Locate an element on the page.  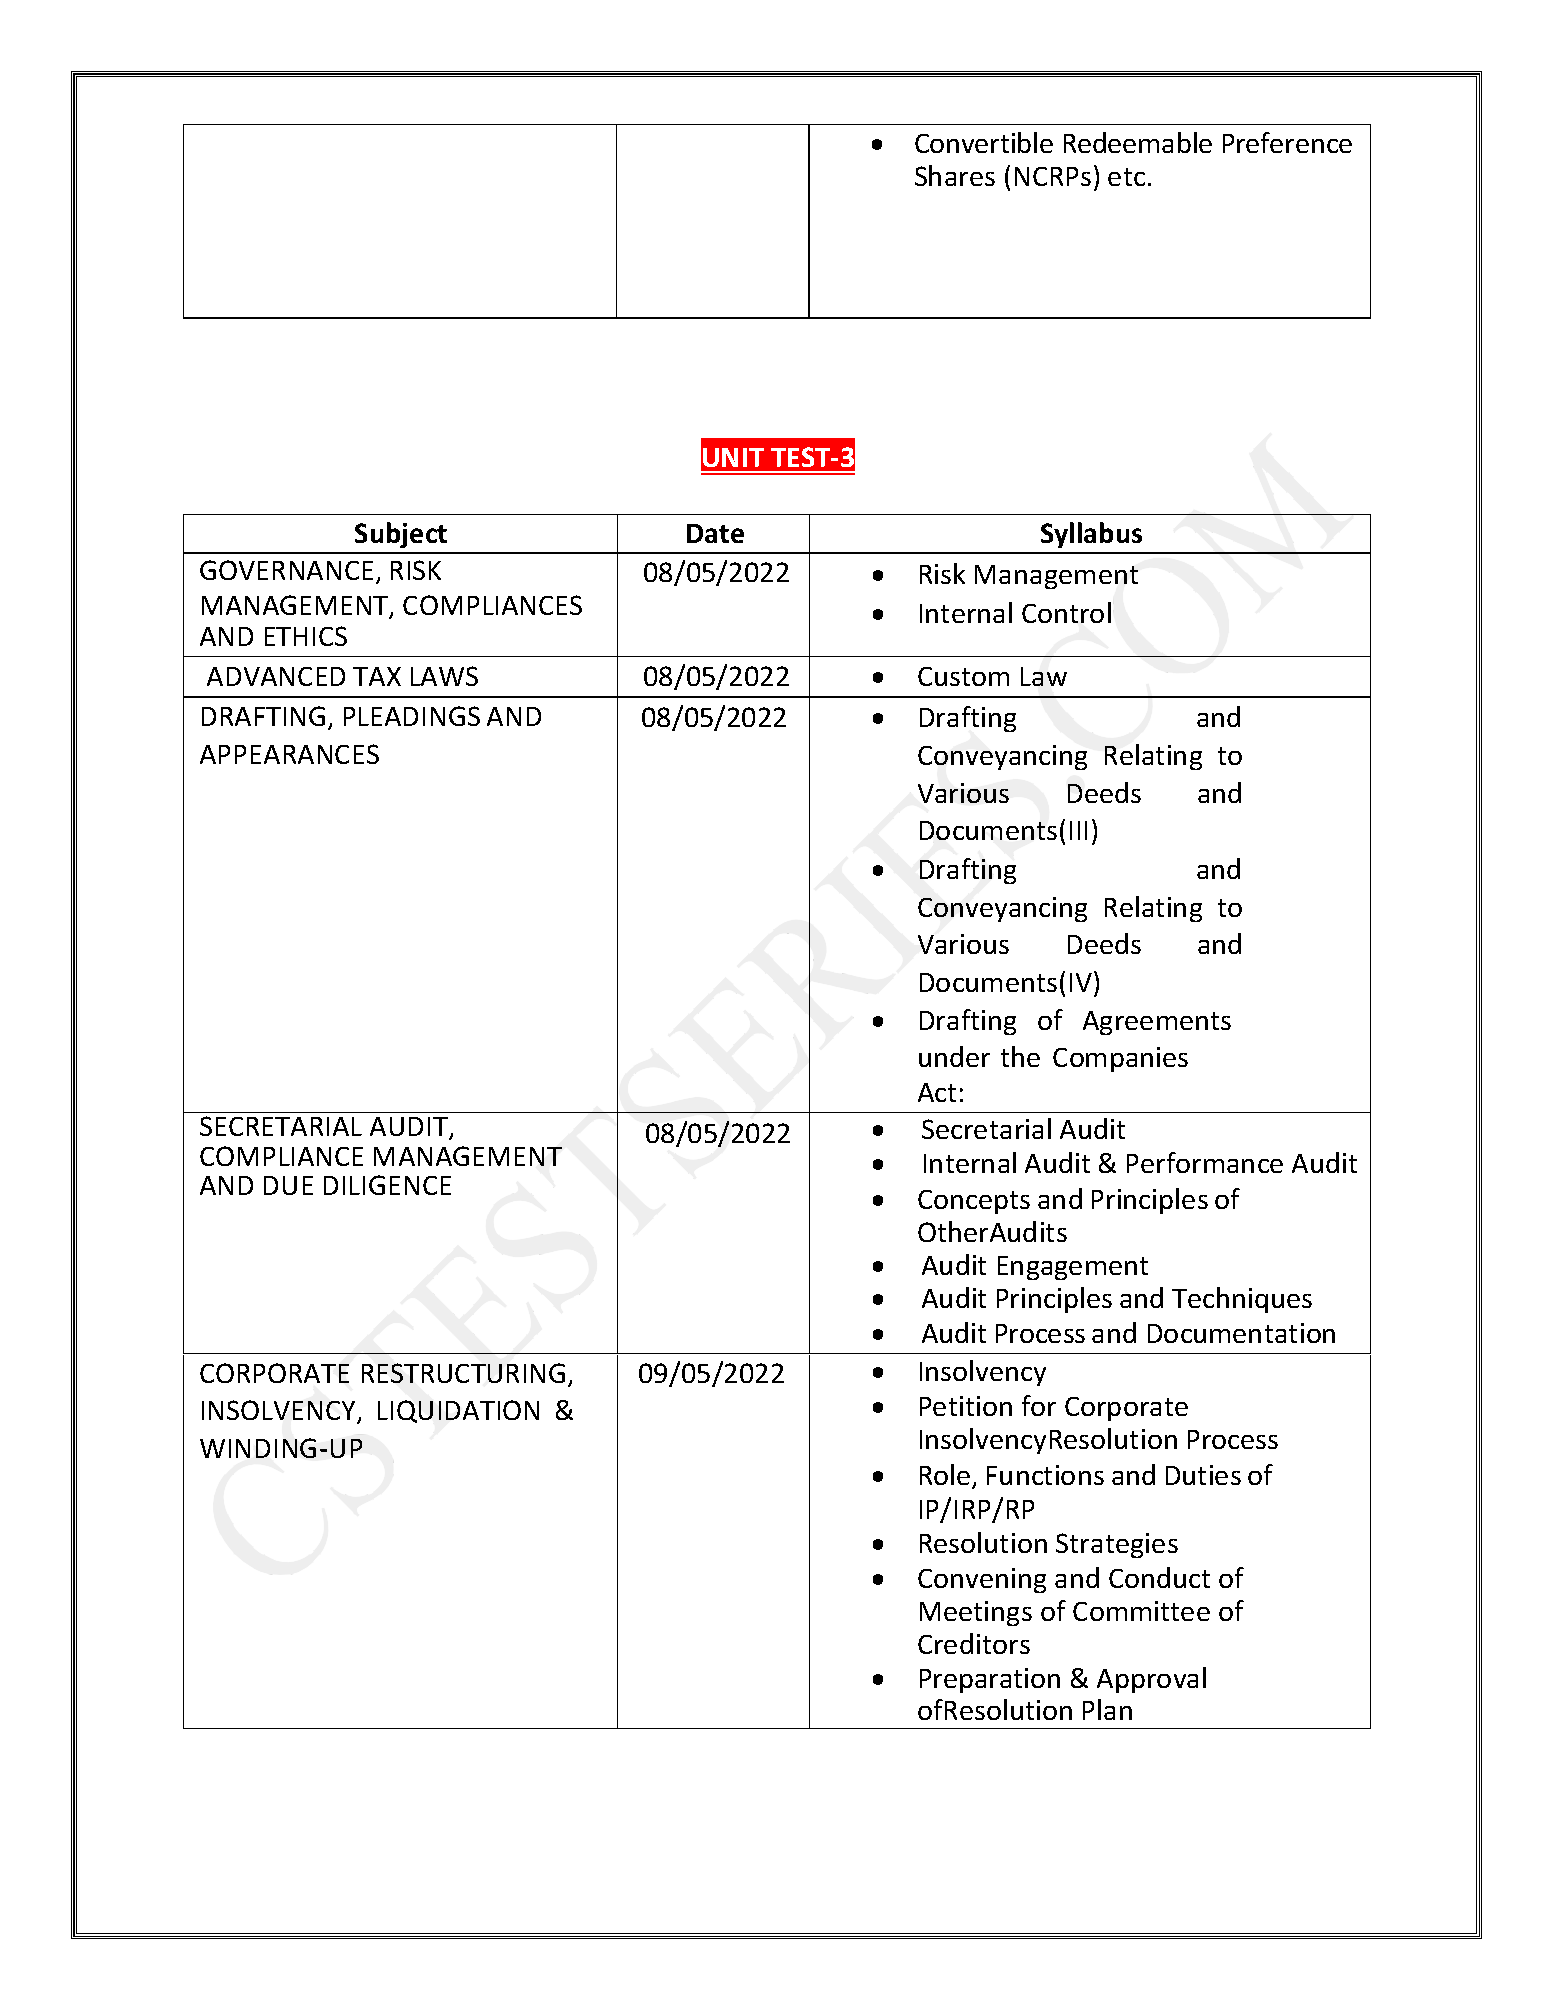
Performance is located at coordinates (1205, 1162).
